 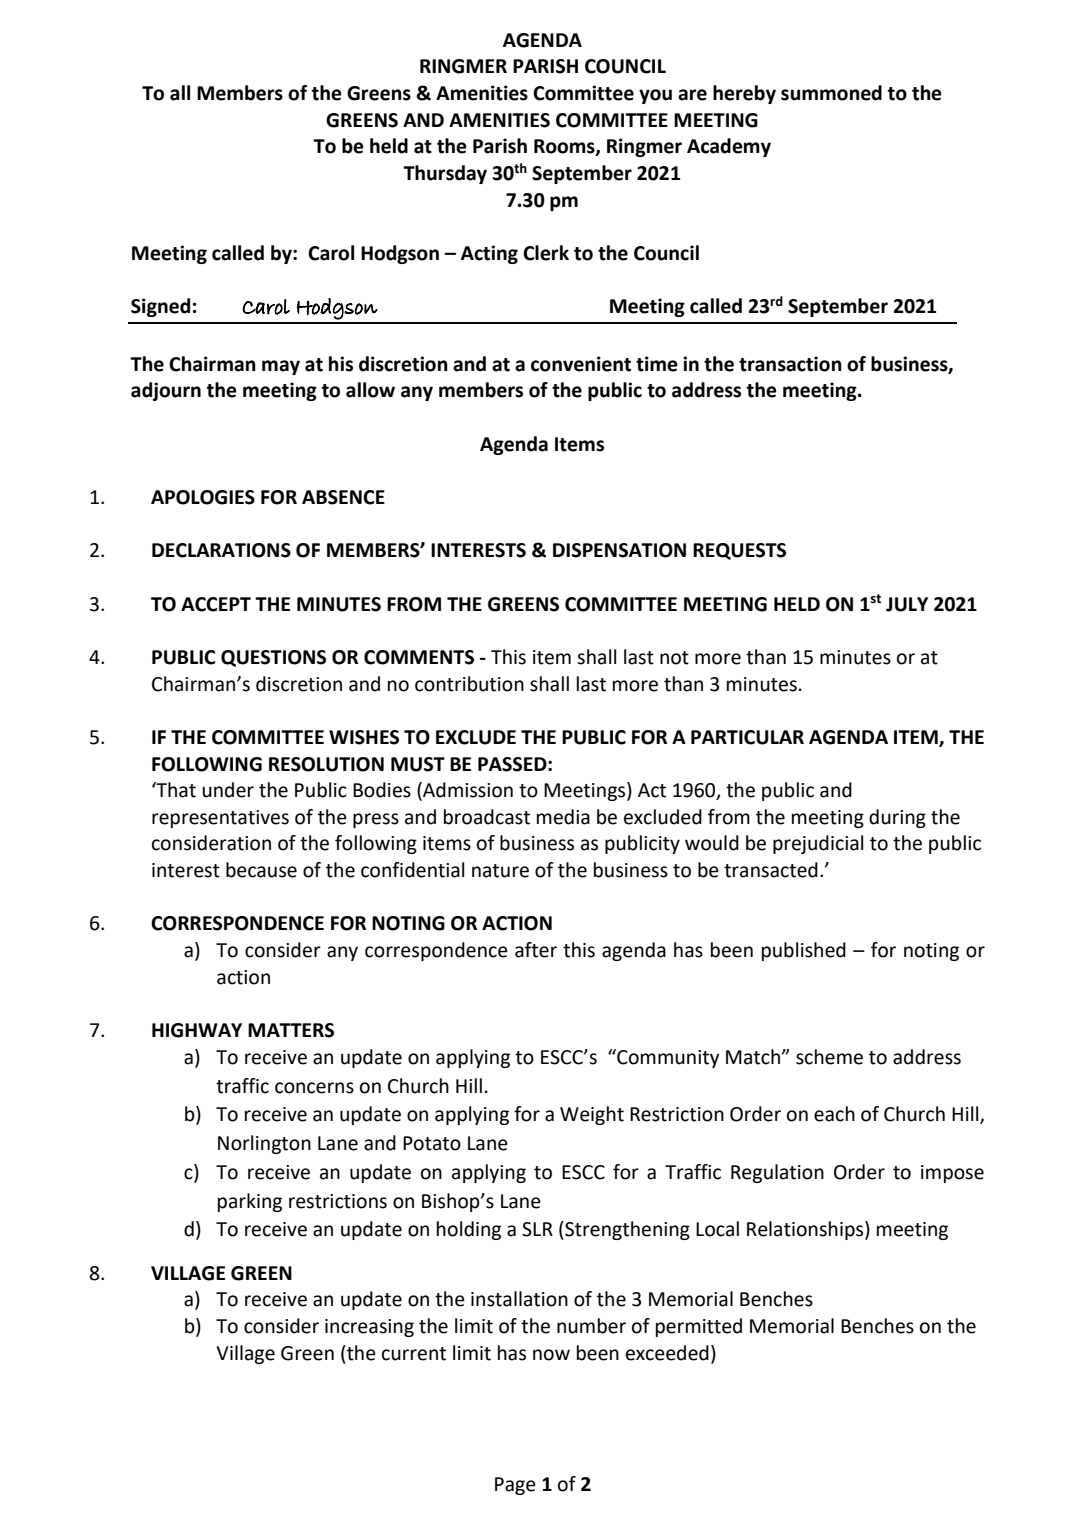 What do you see at coordinates (563, 817) in the screenshot?
I see `media` at bounding box center [563, 817].
